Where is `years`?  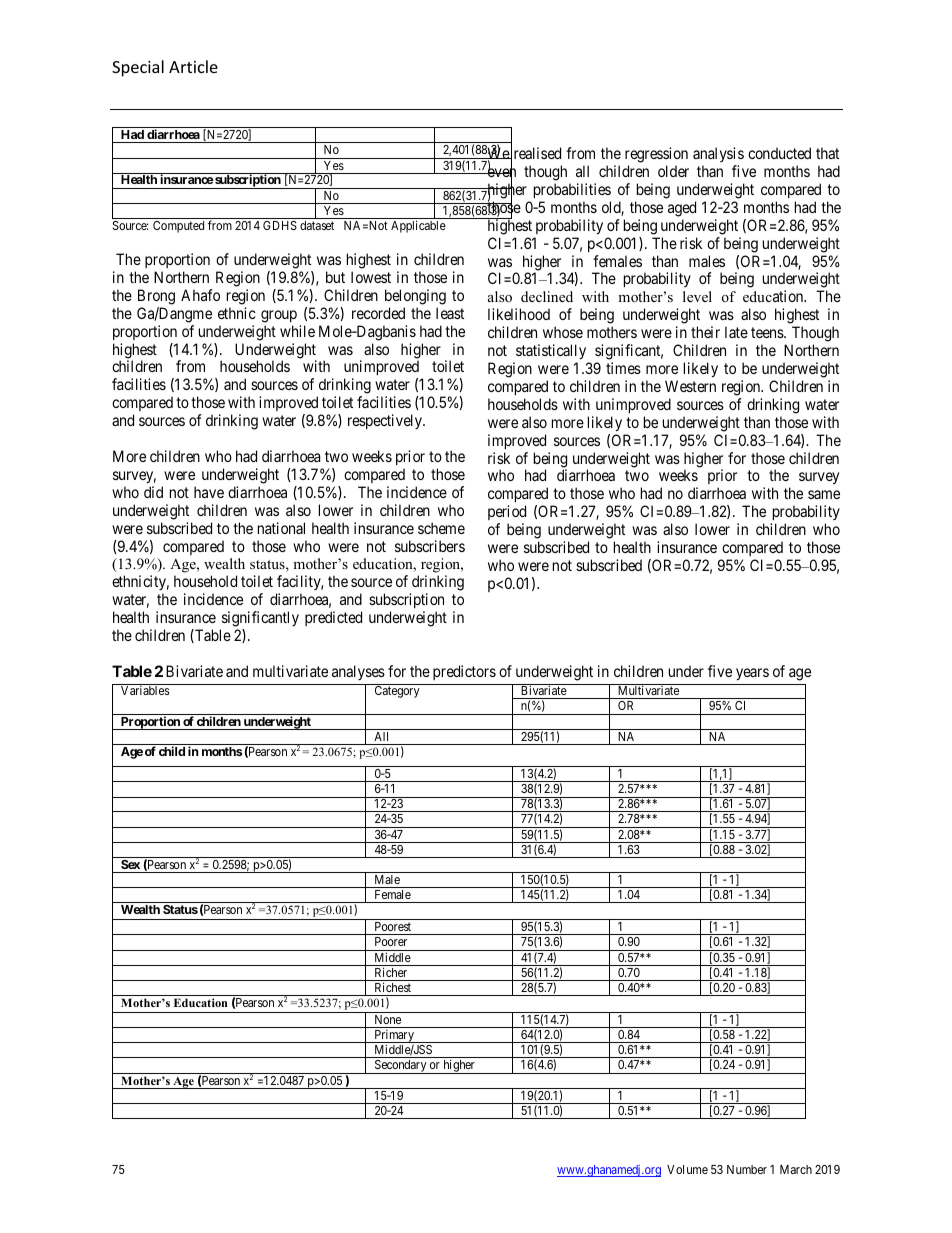 years is located at coordinates (752, 674).
